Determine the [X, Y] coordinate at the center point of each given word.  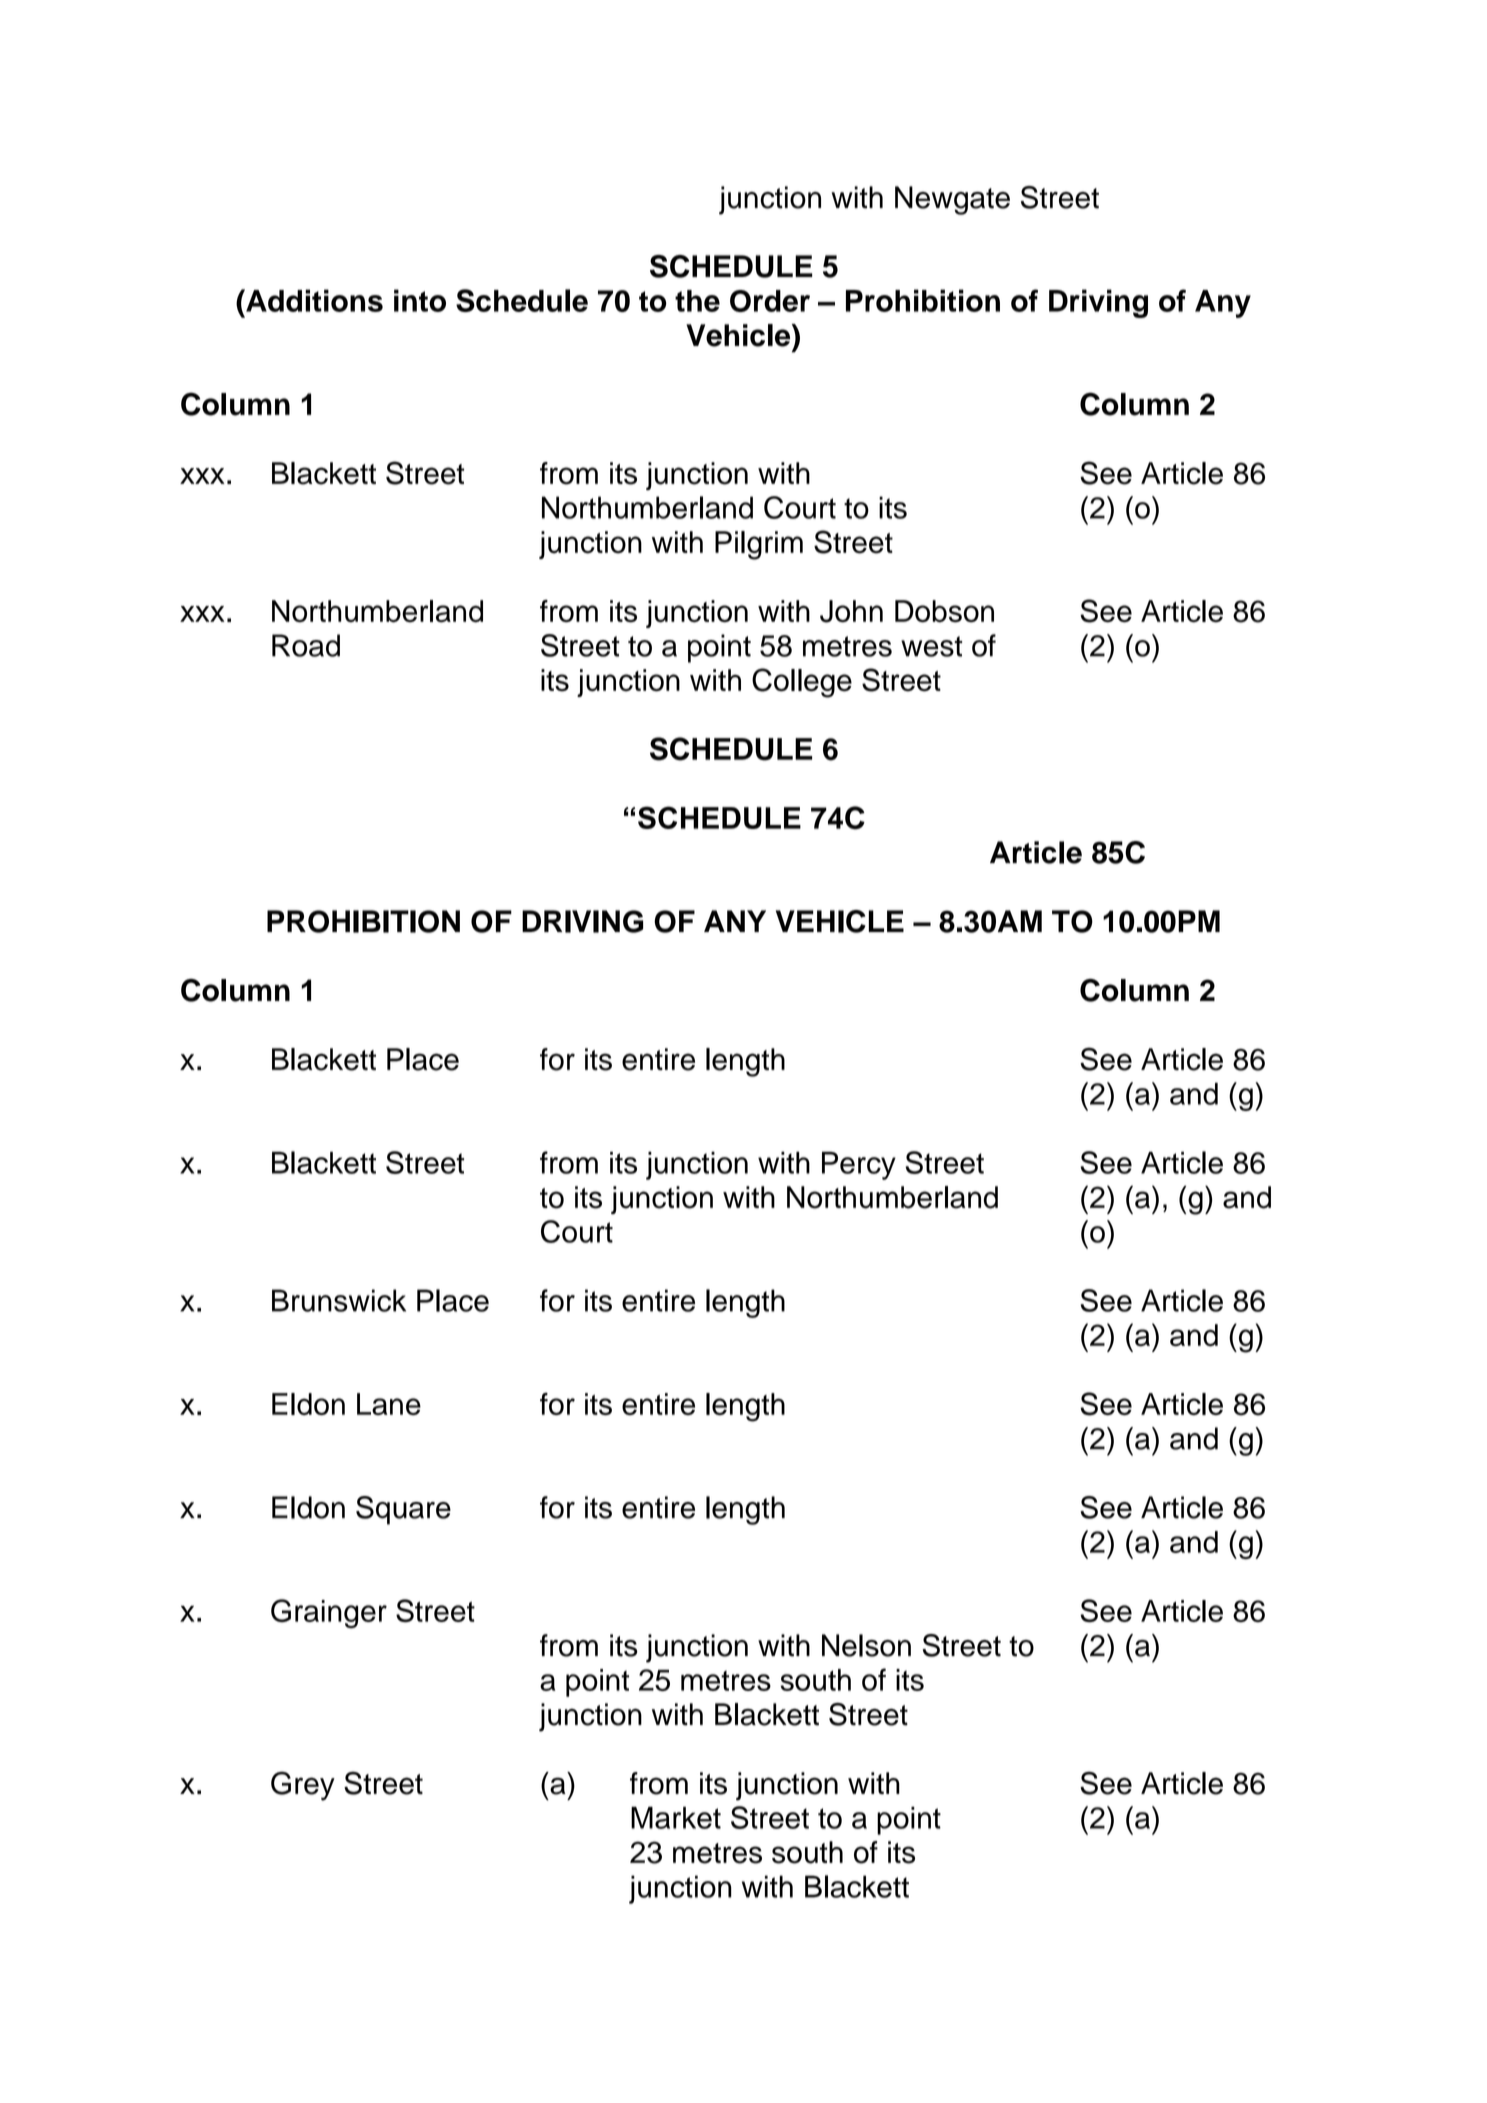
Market [676, 1818]
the [697, 301]
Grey [303, 1786]
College [802, 683]
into [420, 300]
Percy [859, 1165]
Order [770, 301]
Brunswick [339, 1300]
